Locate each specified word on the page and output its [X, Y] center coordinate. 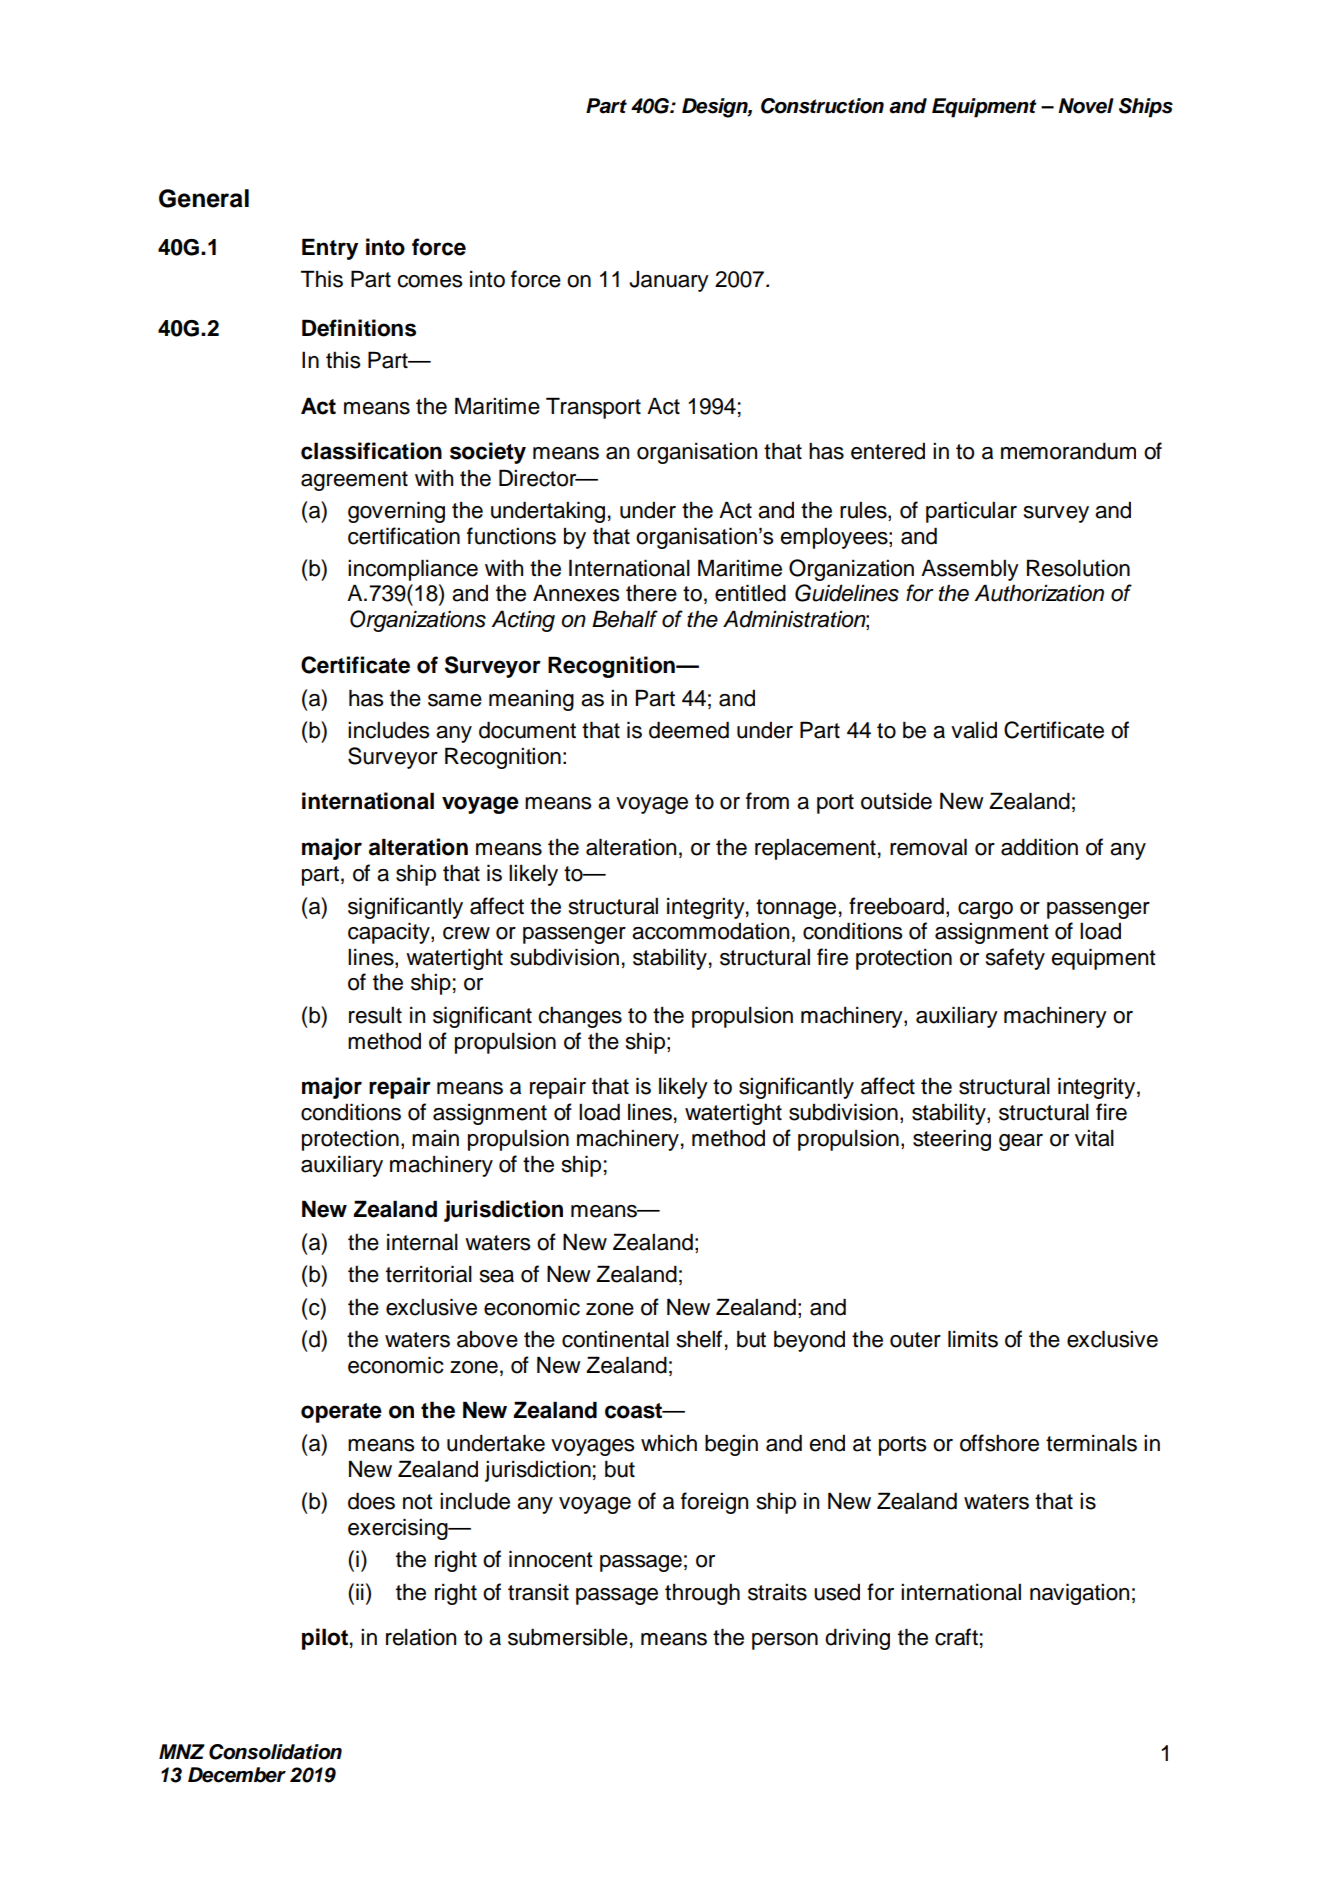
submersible [568, 1637]
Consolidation [275, 1752]
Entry [330, 249]
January [669, 281]
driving [857, 1639]
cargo [985, 910]
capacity [390, 933]
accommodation [710, 931]
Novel [1086, 106]
